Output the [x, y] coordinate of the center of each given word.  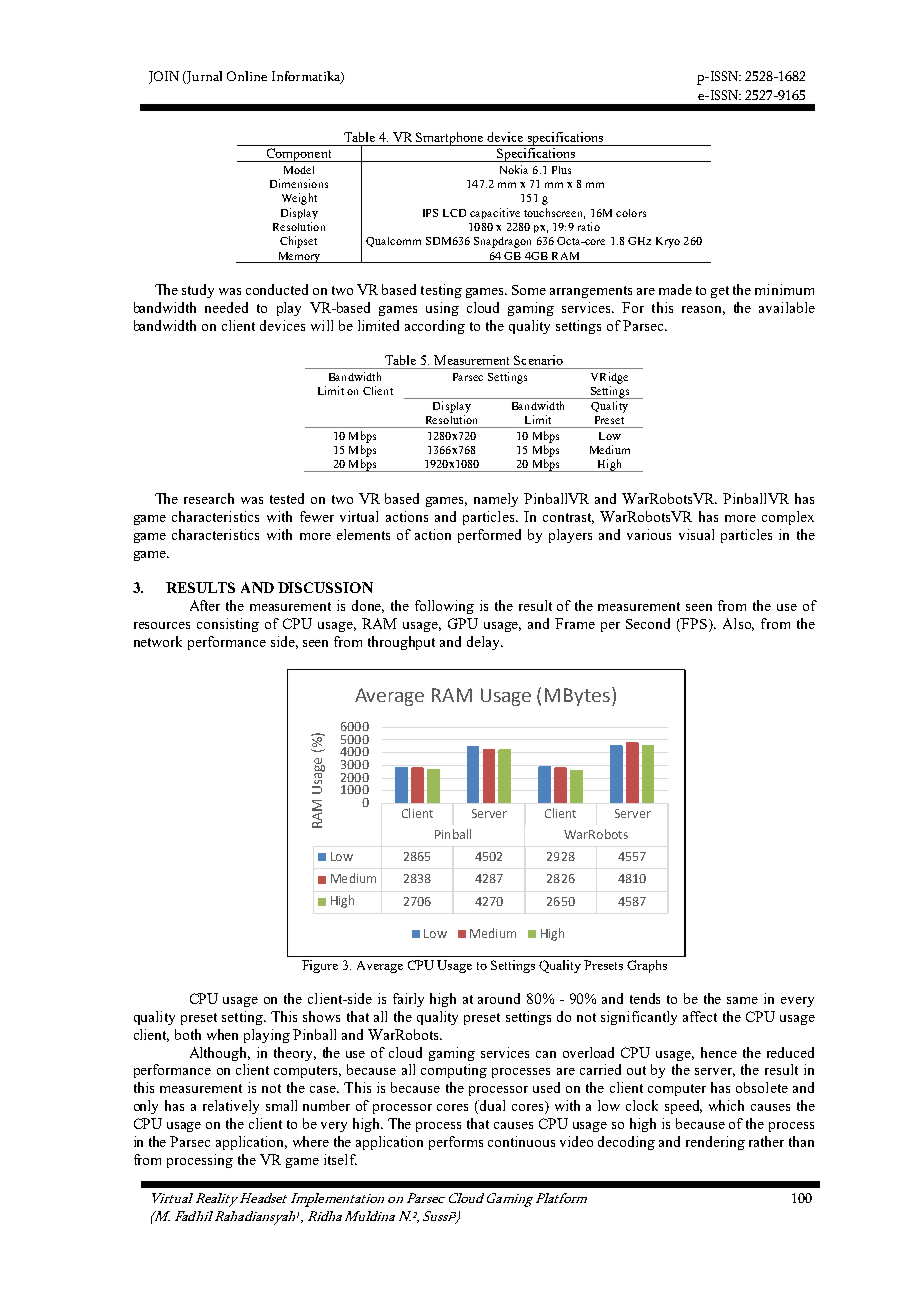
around [499, 998]
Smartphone [450, 139]
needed [226, 307]
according [435, 327]
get [720, 292]
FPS [693, 623]
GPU [463, 623]
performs [456, 1143]
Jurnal [203, 77]
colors [631, 213]
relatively [231, 1107]
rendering [715, 1143]
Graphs [647, 966]
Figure [320, 966]
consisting [228, 625]
